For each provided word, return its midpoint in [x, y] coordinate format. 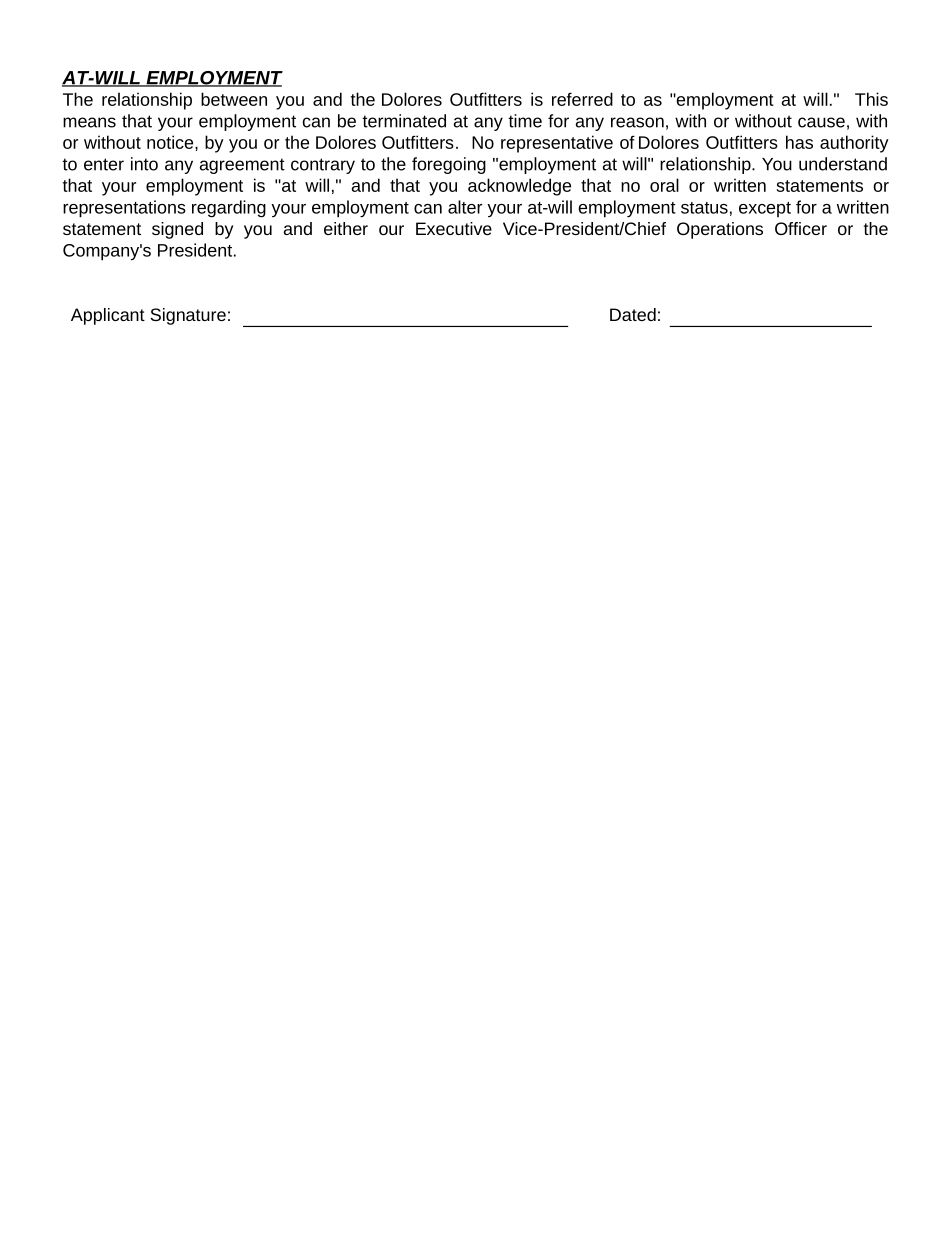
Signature [188, 316]
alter [465, 207]
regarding [229, 209]
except [765, 209]
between [234, 99]
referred [582, 99]
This [871, 99]
